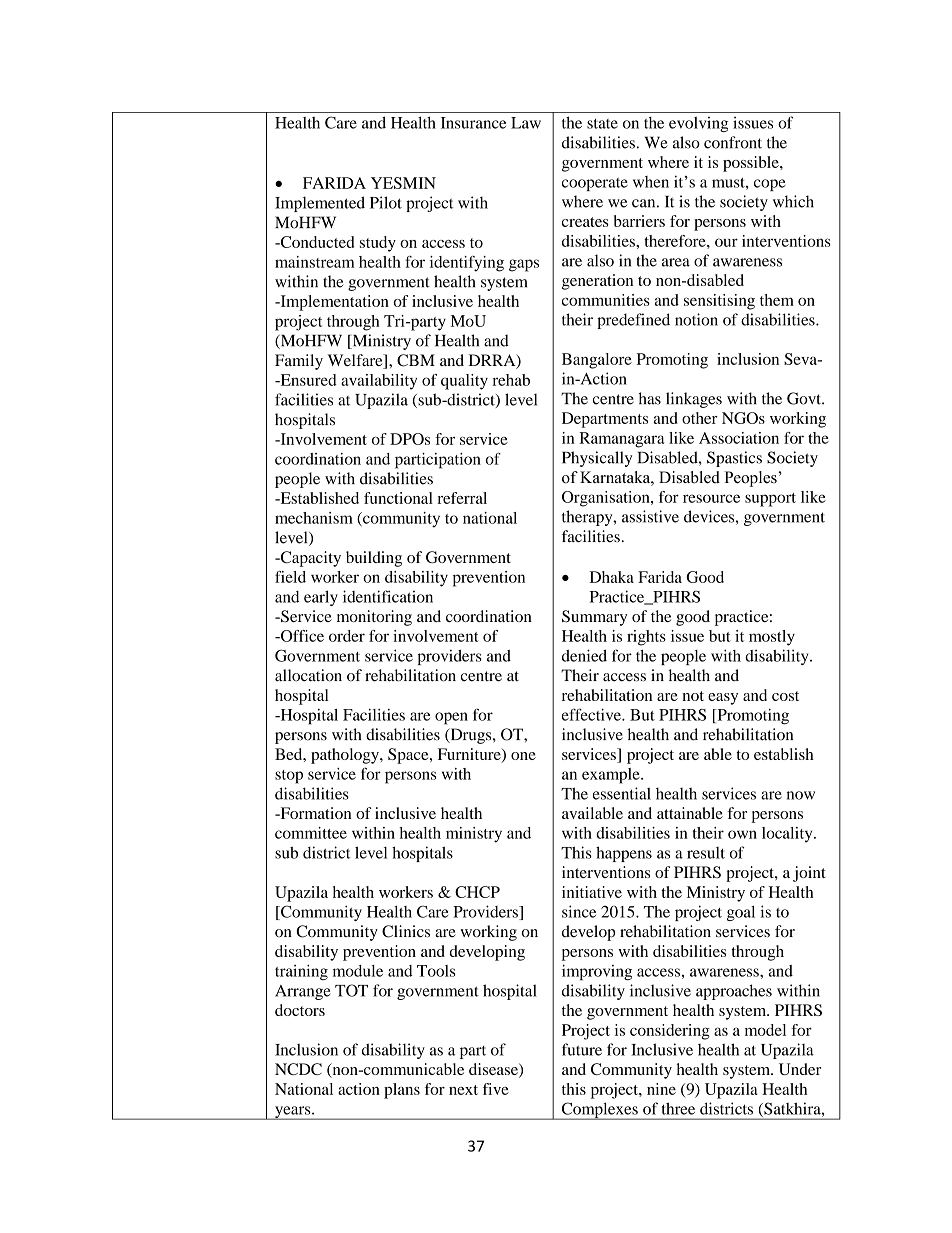 The height and width of the page is (1233, 952). Describe the element at coordinates (526, 123) in the page. I see `Law` at that location.
